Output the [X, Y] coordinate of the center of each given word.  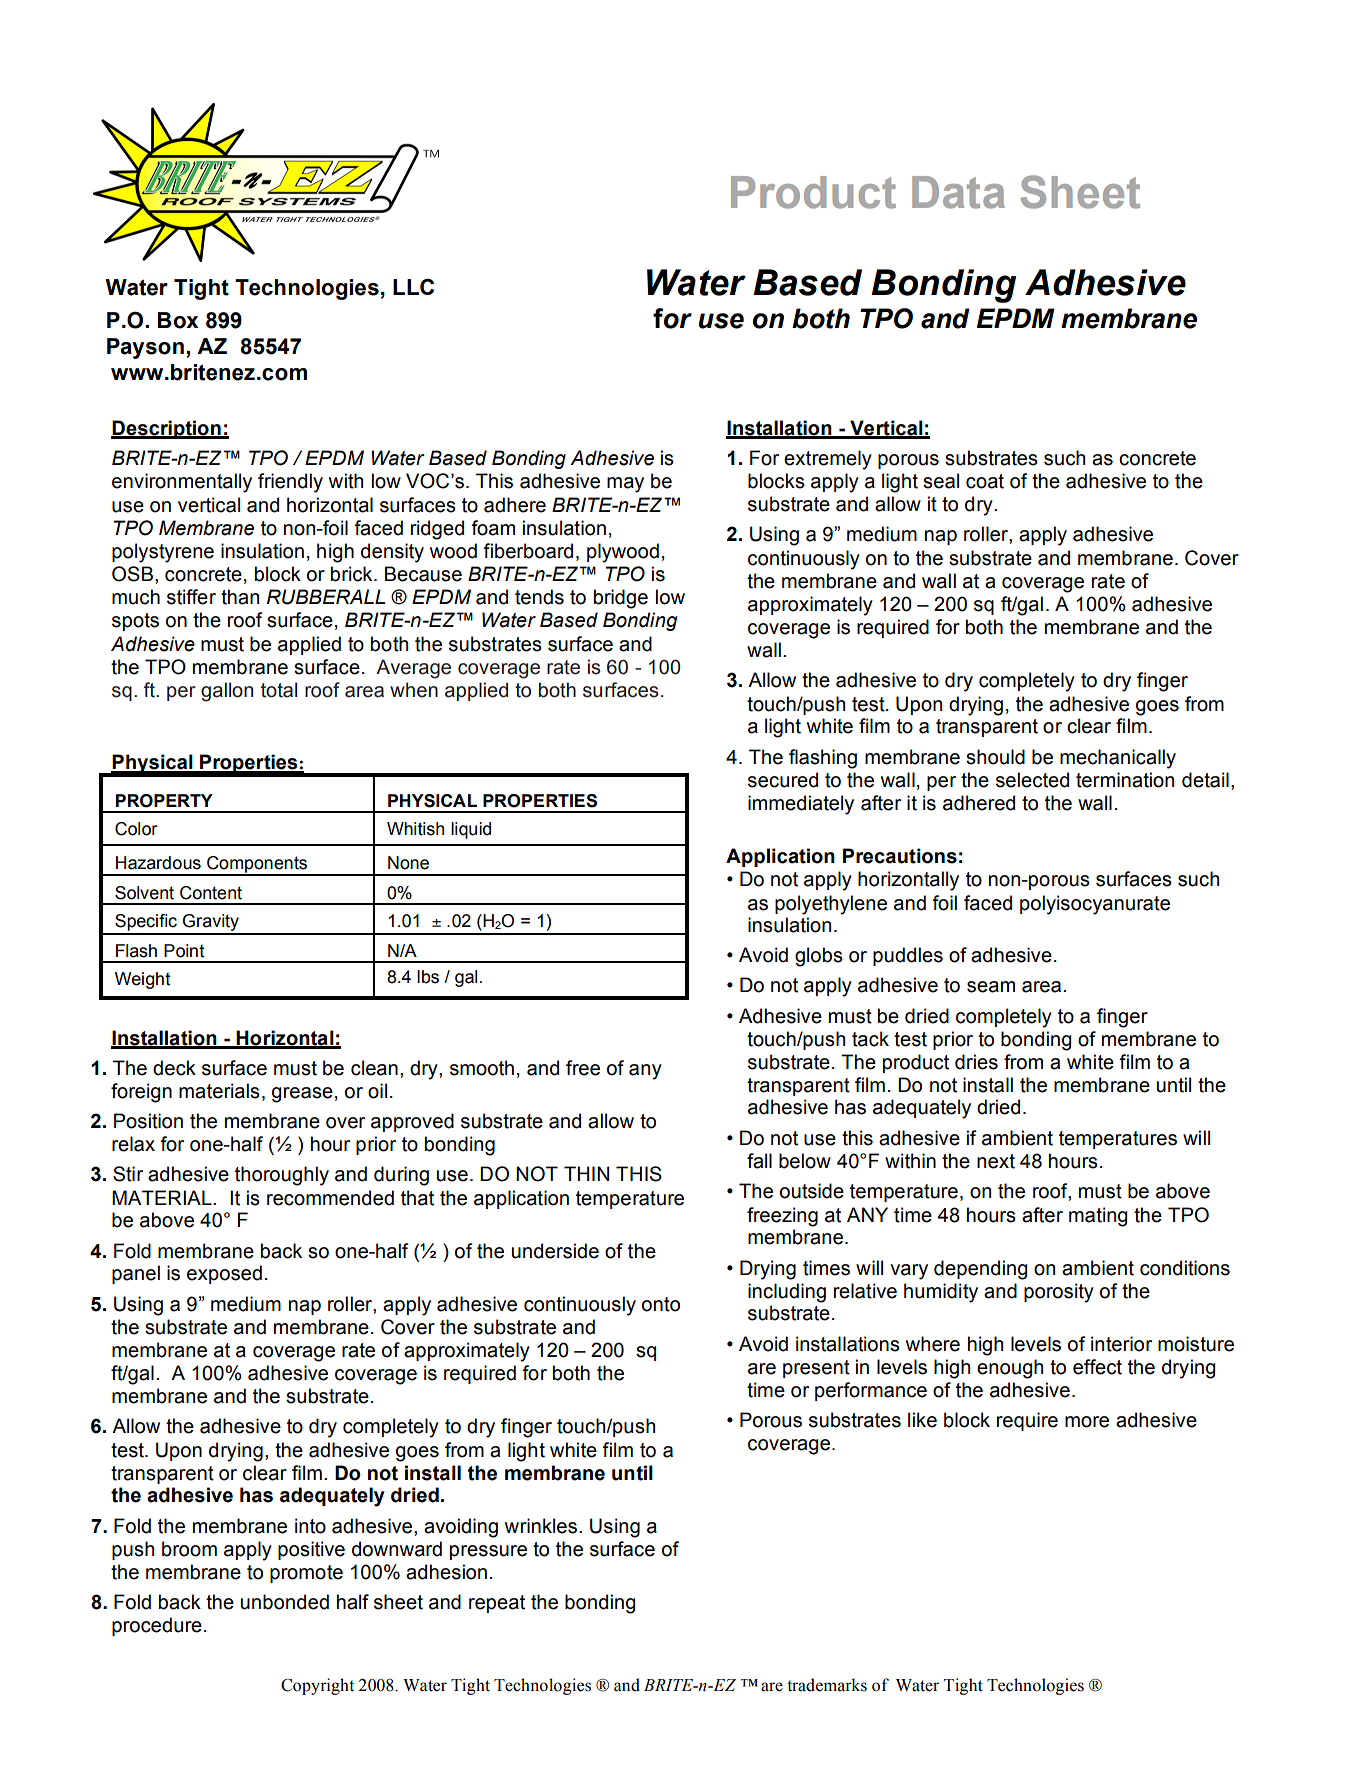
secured [783, 780]
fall [759, 1161]
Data [958, 192]
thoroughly [282, 1176]
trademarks [827, 1685]
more [1087, 1422]
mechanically [1118, 759]
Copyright [317, 1686]
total [279, 690]
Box [178, 320]
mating [1098, 1217]
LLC [413, 287]
